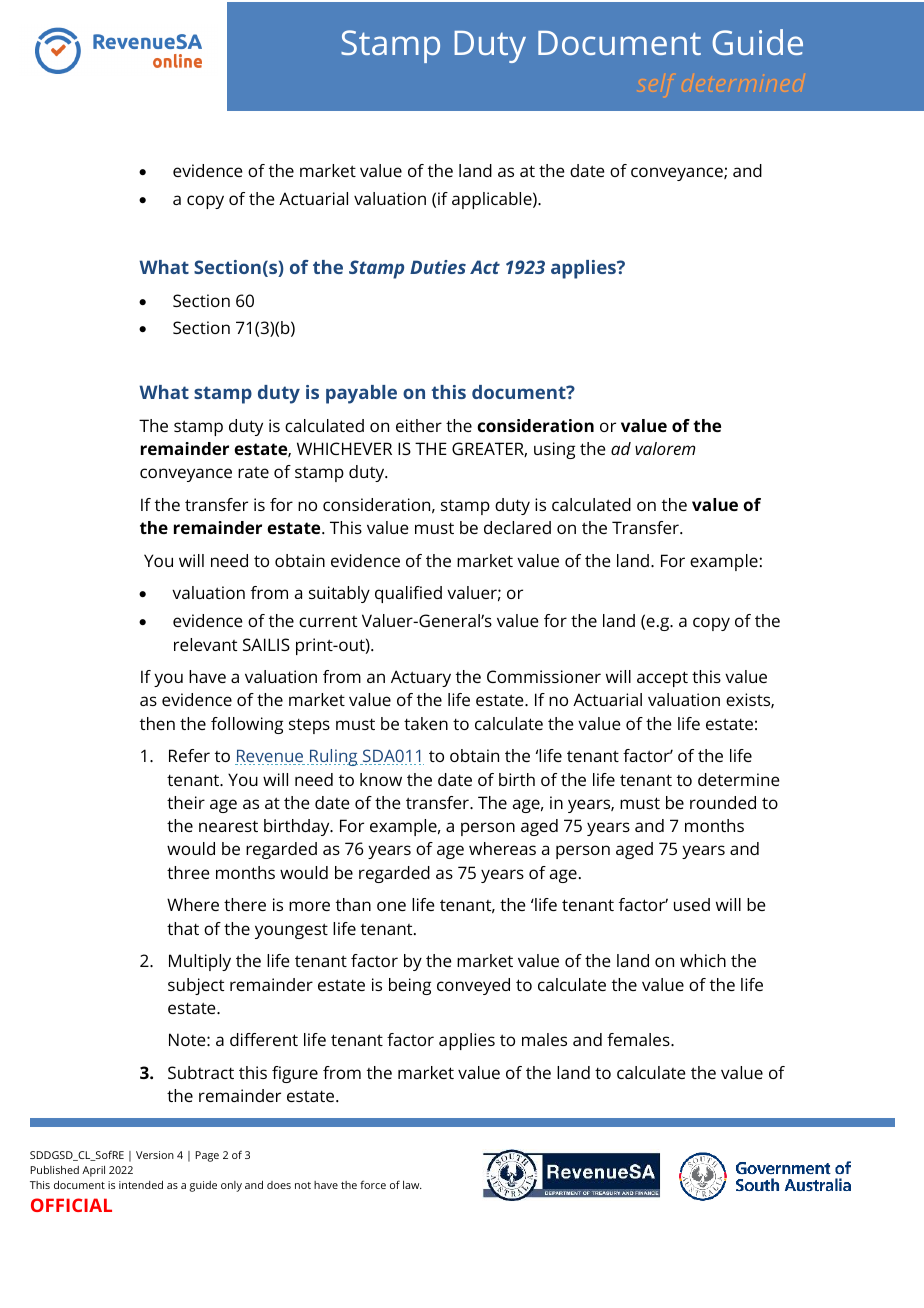 The width and height of the screenshot is (924, 1308). Describe the element at coordinates (662, 679) in the screenshot. I see `accept` at that location.
